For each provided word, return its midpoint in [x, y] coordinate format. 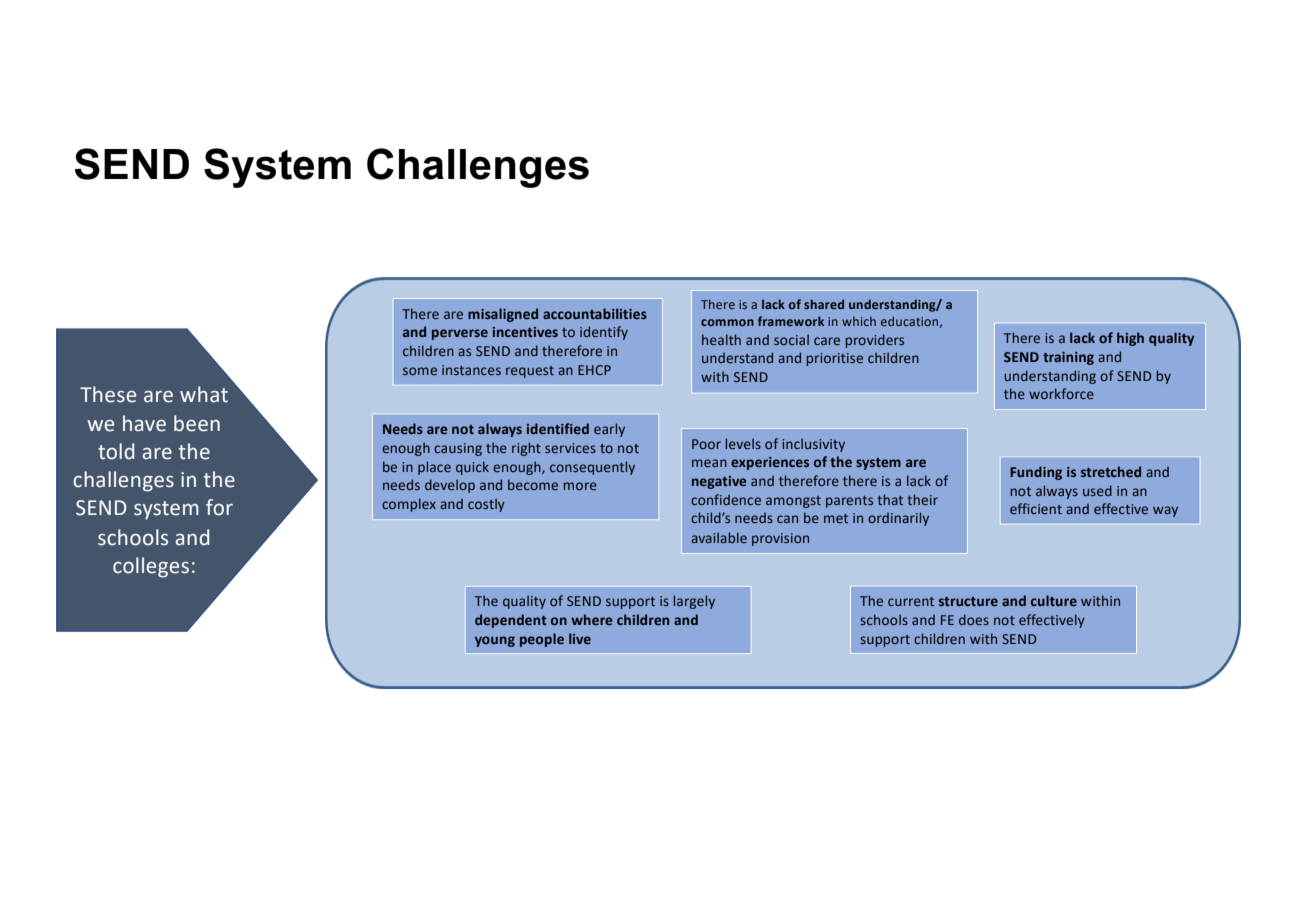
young [495, 641]
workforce [1061, 393]
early [609, 430]
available [719, 537]
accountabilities [595, 313]
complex [409, 505]
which [859, 321]
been [197, 423]
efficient [1036, 508]
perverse [460, 334]
